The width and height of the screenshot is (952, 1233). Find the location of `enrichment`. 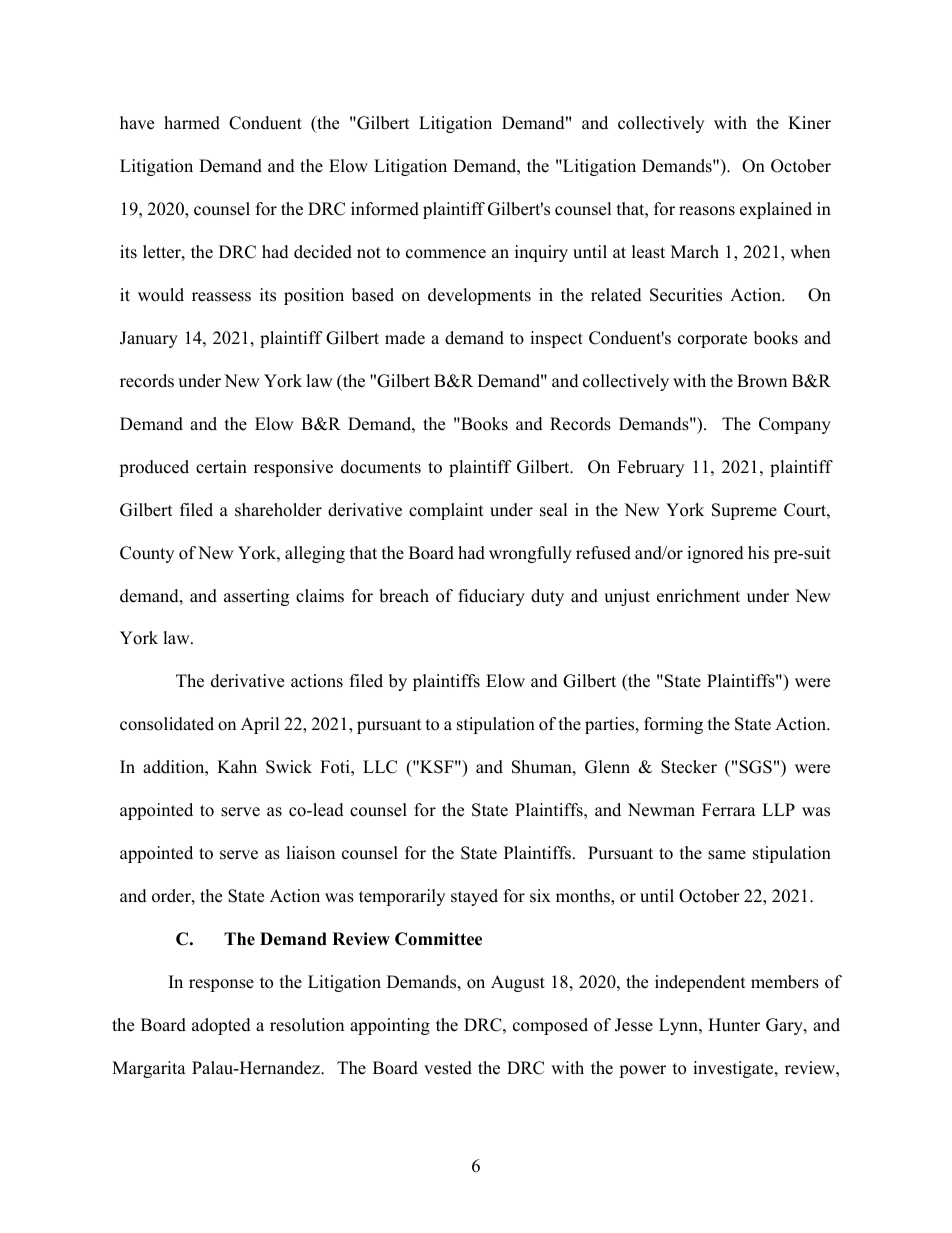

enrichment is located at coordinates (698, 596).
